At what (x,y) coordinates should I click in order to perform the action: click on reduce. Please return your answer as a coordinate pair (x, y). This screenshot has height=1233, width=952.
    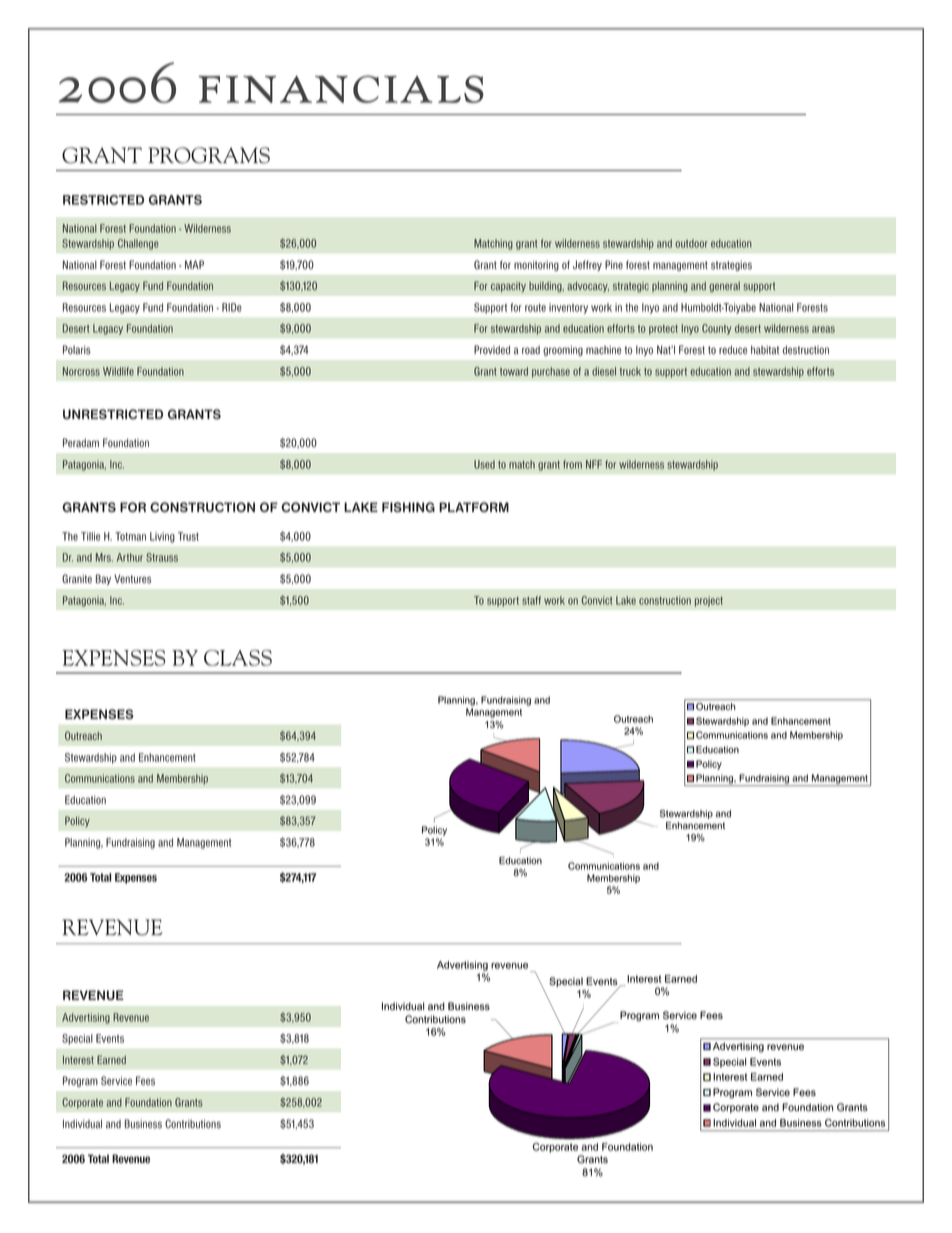
    Looking at the image, I should click on (733, 349).
